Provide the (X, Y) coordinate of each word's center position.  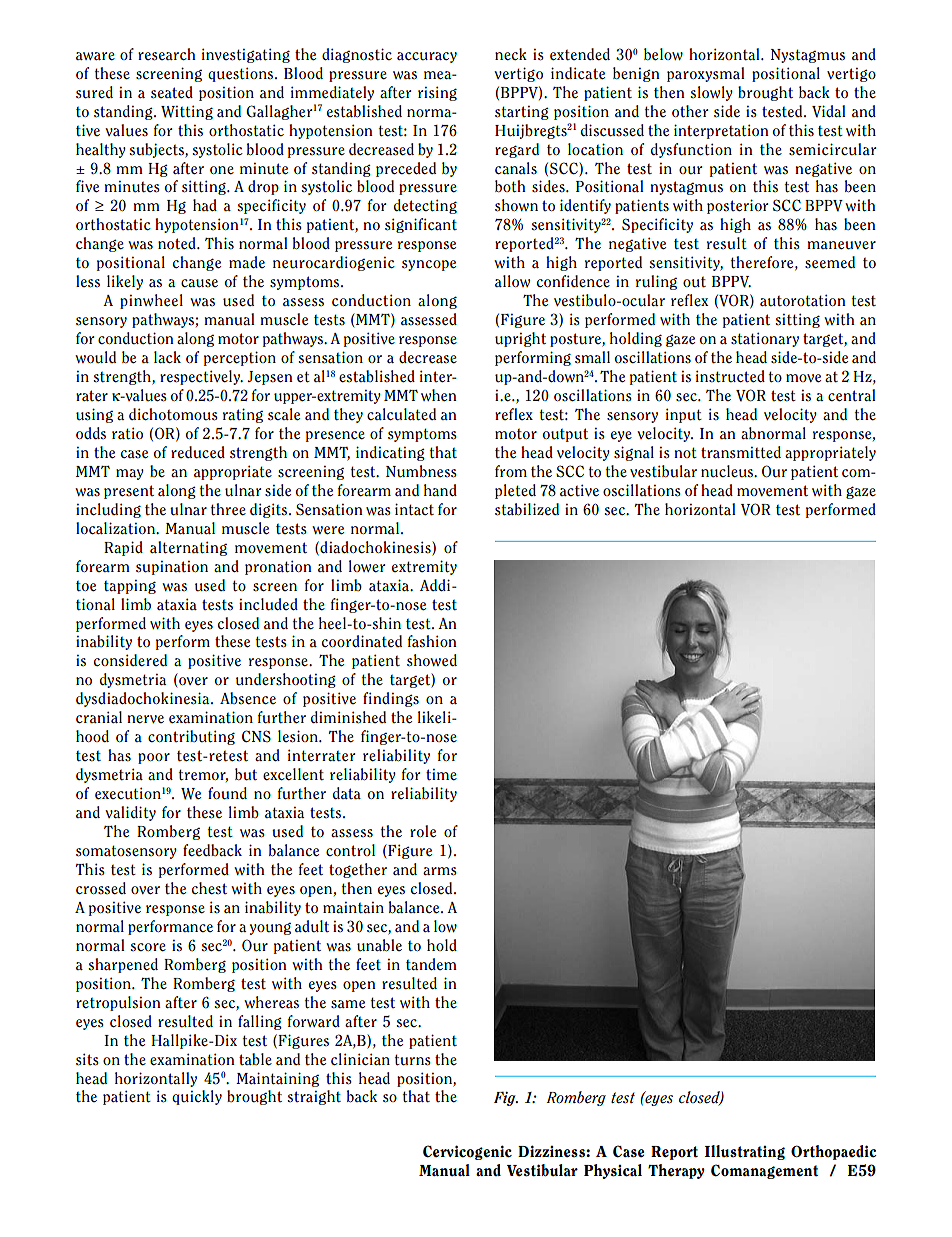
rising (437, 93)
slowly (711, 93)
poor (154, 758)
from (511, 471)
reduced (198, 452)
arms (440, 871)
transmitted (741, 452)
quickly (197, 1097)
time (441, 775)
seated (172, 92)
